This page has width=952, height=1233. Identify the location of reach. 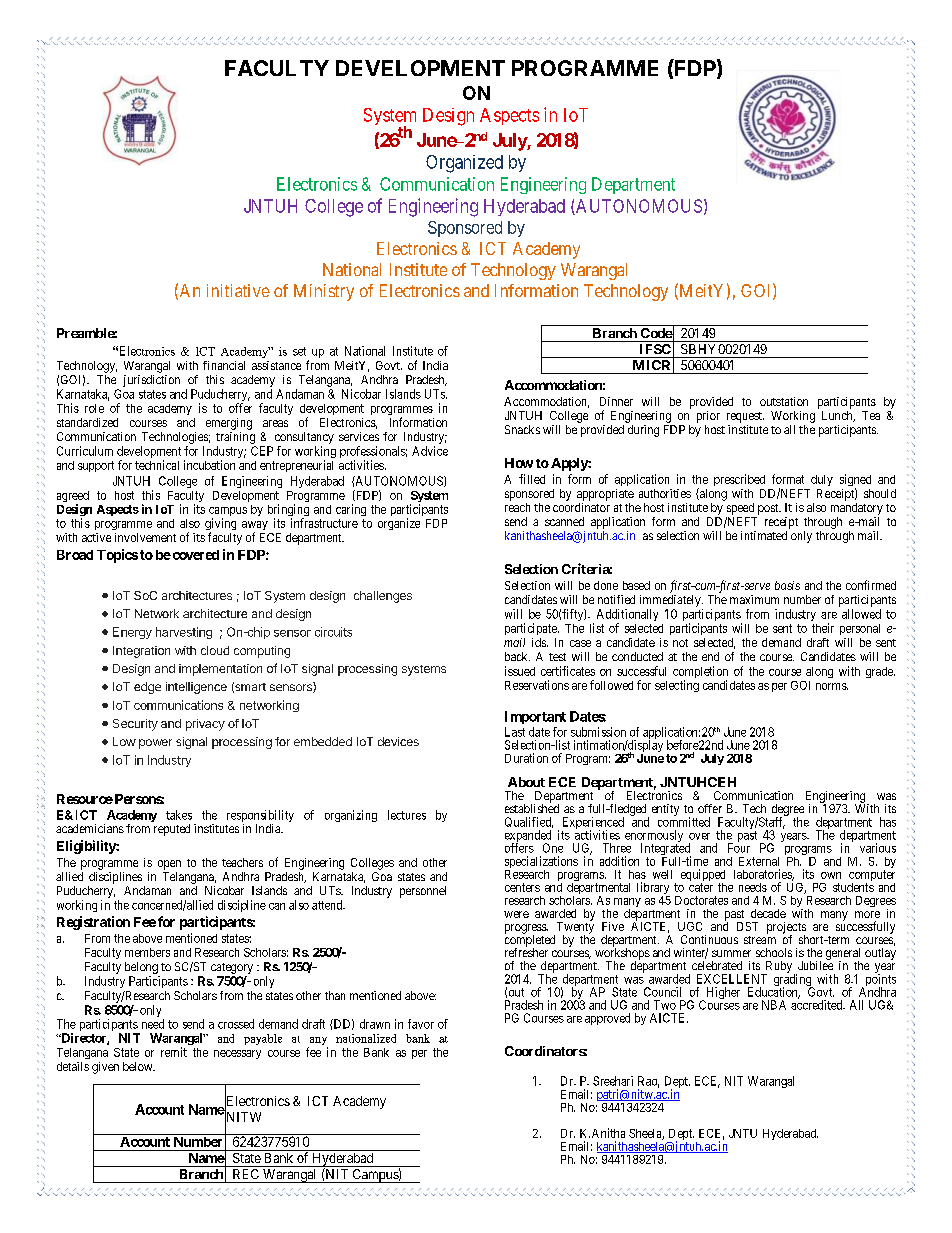
(517, 507).
